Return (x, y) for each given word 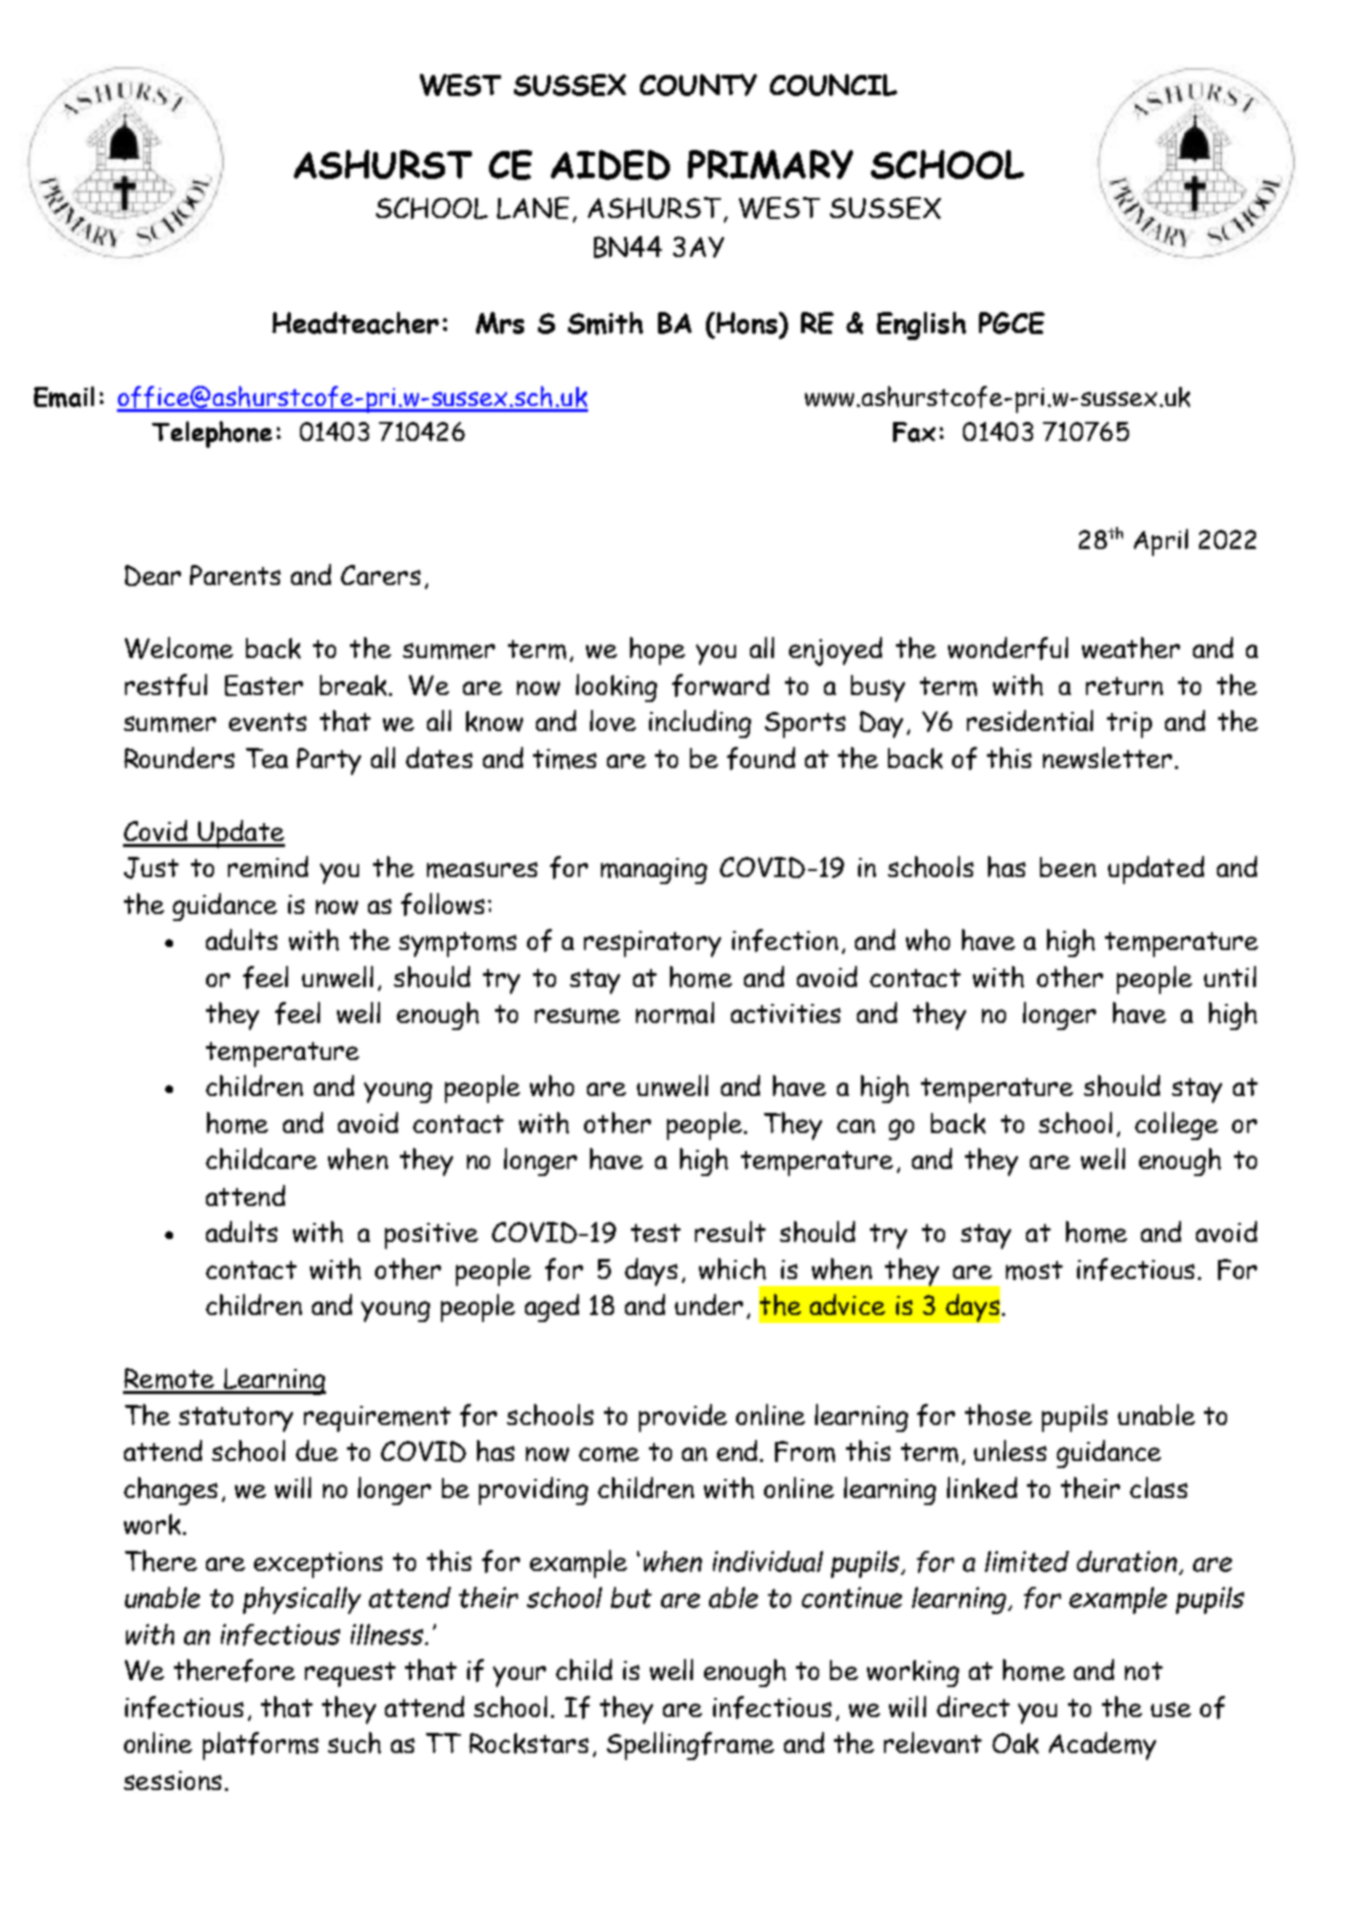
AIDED (610, 165)
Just (151, 868)
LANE (533, 208)
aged (552, 1308)
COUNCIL (833, 85)
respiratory (652, 944)
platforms (261, 1746)
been (1068, 867)
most (1034, 1270)
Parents (235, 575)
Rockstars (529, 1743)
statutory (236, 1419)
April (1161, 542)
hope (657, 651)
